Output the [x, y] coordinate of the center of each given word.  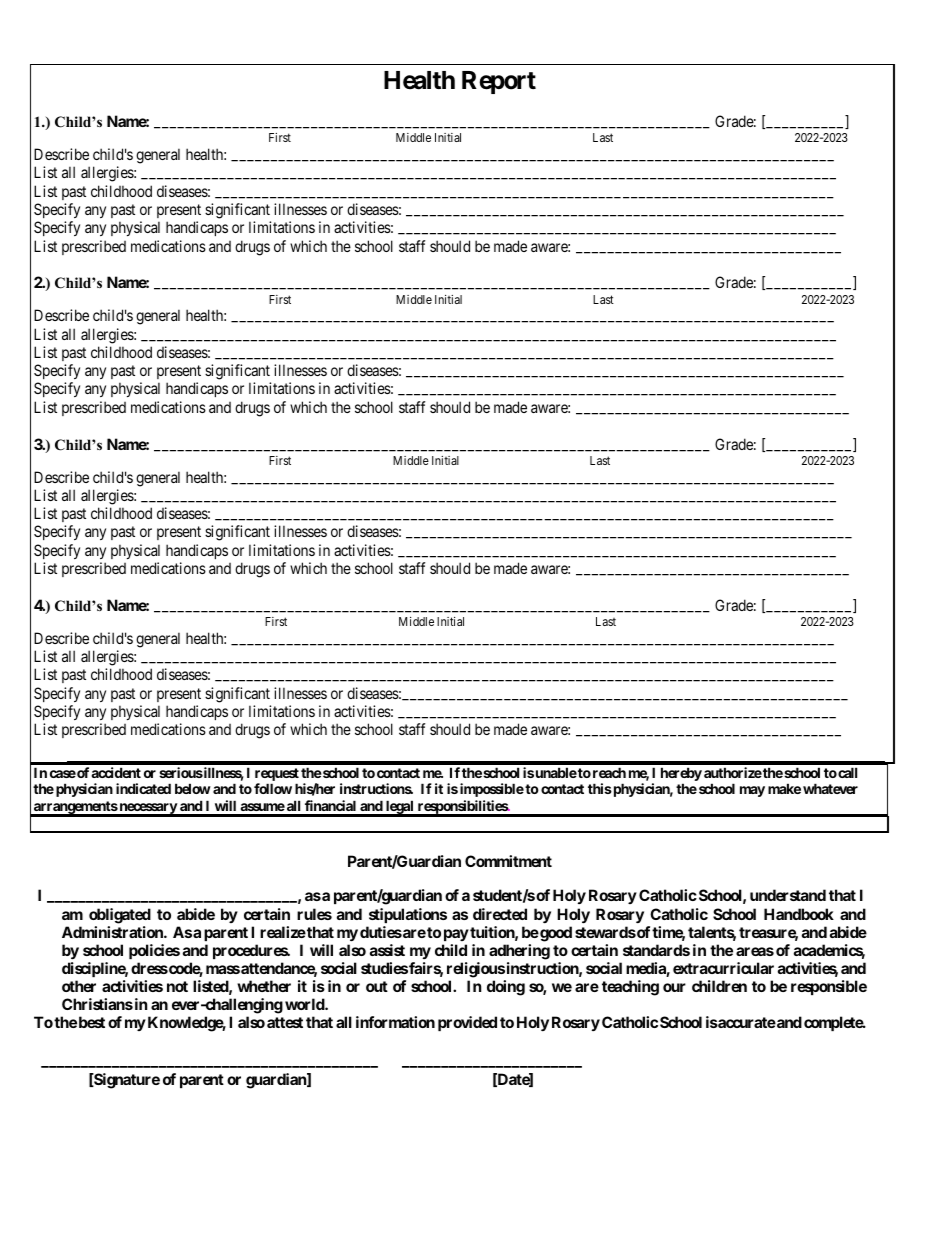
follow [273, 788]
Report [499, 82]
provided [467, 1023]
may [752, 791]
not [177, 986]
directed [500, 914]
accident [116, 772]
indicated [143, 788]
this [600, 788]
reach [609, 772]
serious [181, 772]
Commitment [508, 861]
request [277, 776]
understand [788, 895]
